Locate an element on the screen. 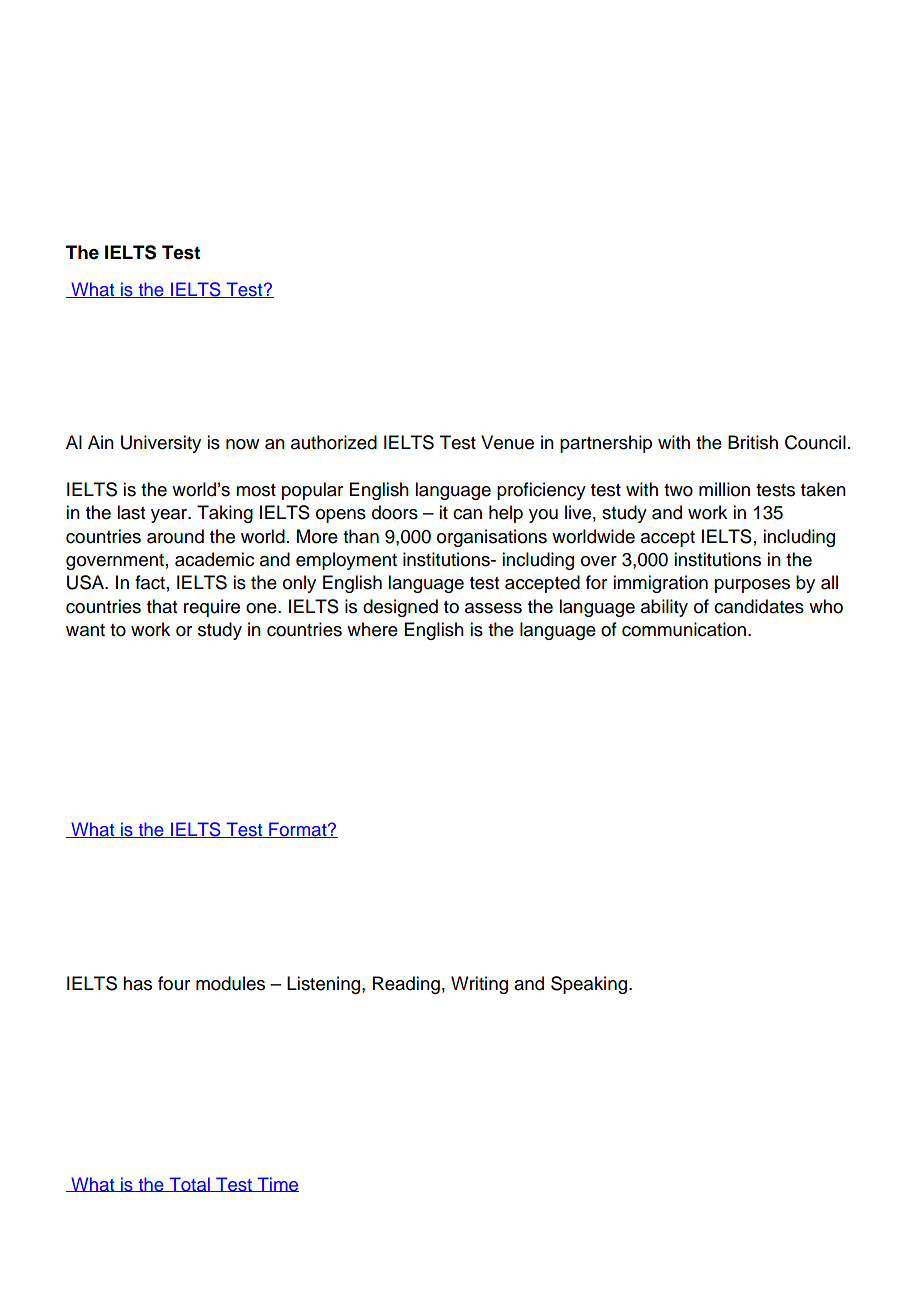  British is located at coordinates (753, 442).
